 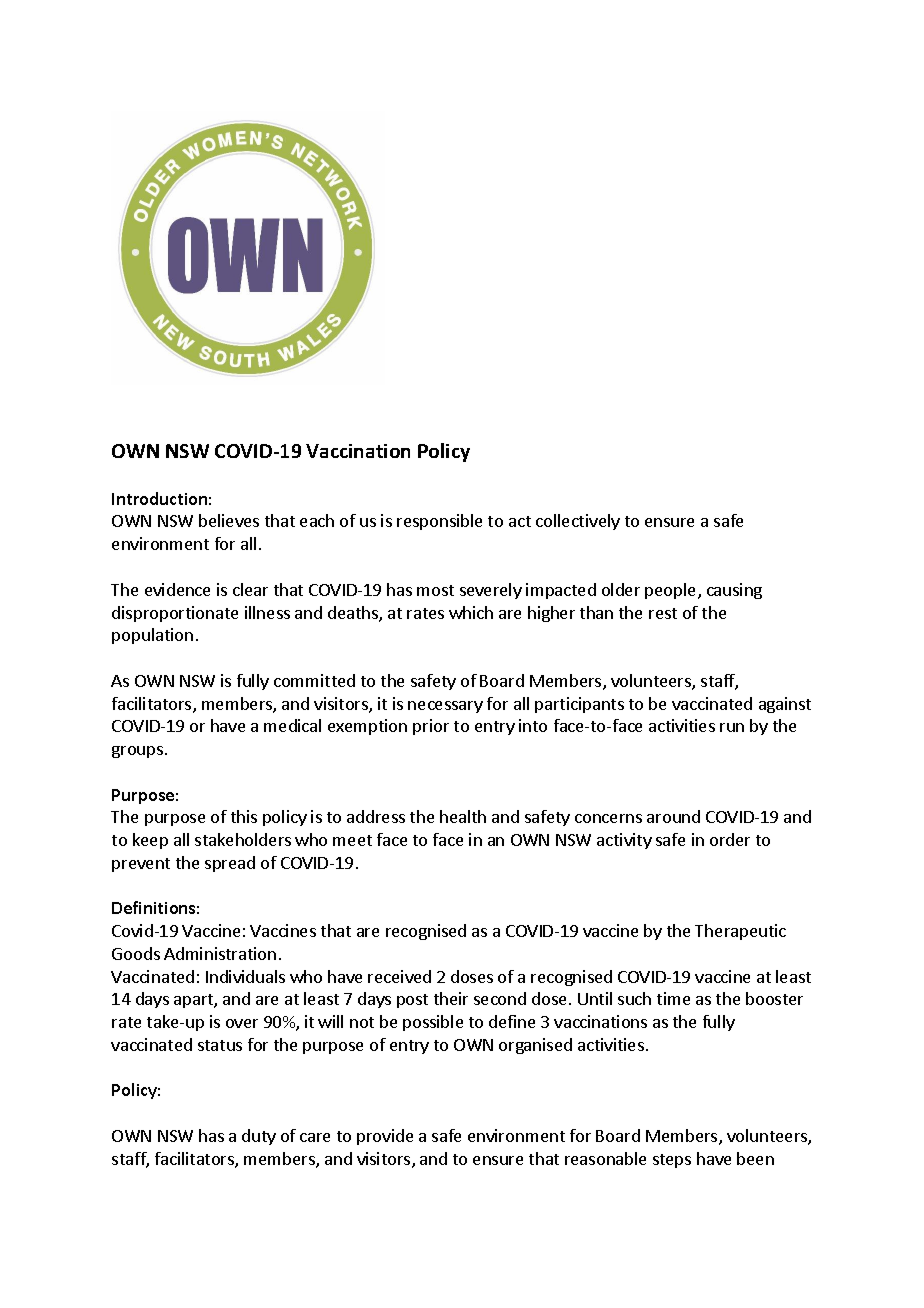 I want to click on Administration, so click(x=220, y=953).
